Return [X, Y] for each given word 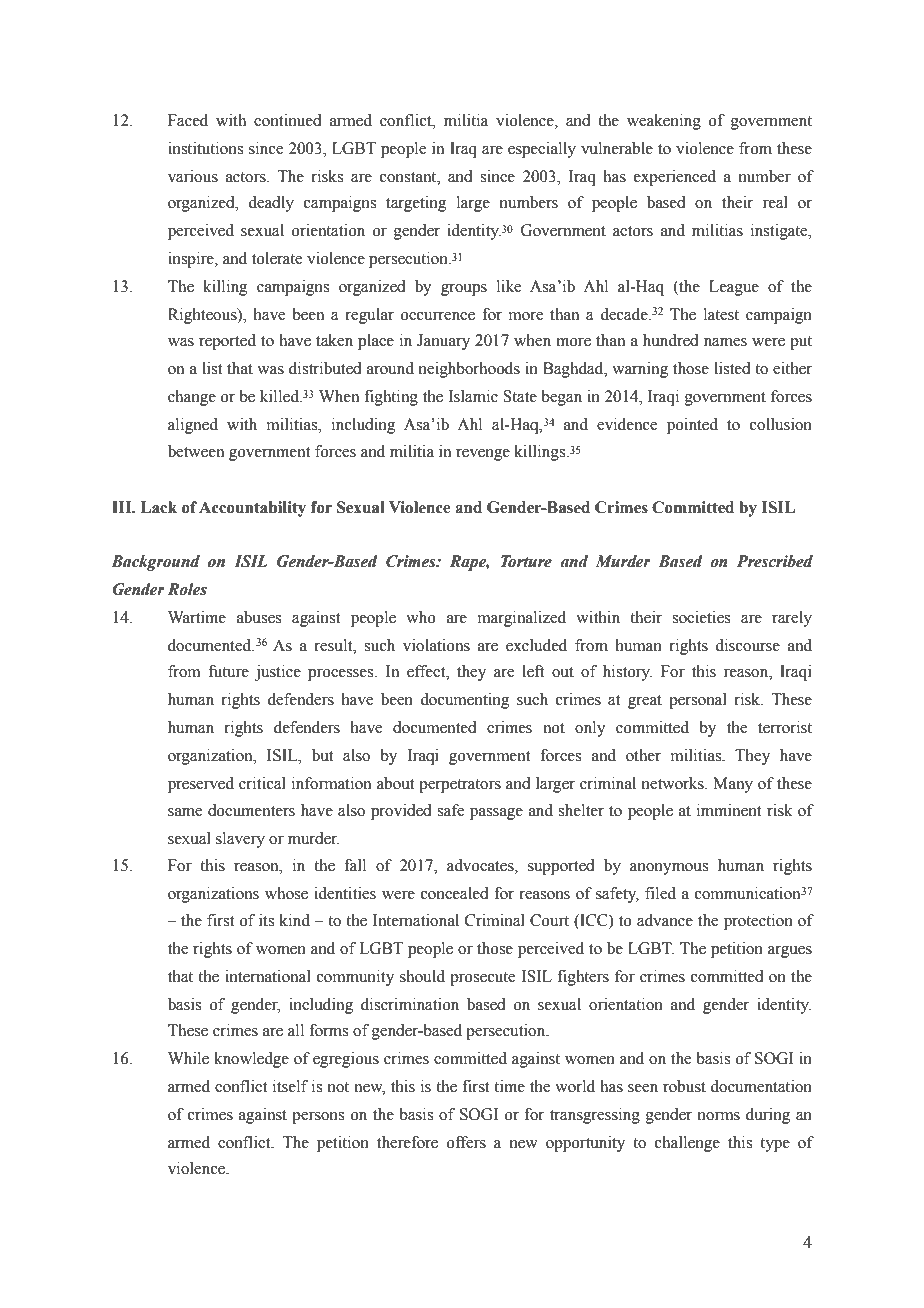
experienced [675, 178]
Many [733, 785]
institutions [205, 148]
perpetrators [460, 786]
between [196, 451]
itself [290, 1086]
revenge [483, 455]
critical [262, 783]
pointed [692, 426]
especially [542, 150]
